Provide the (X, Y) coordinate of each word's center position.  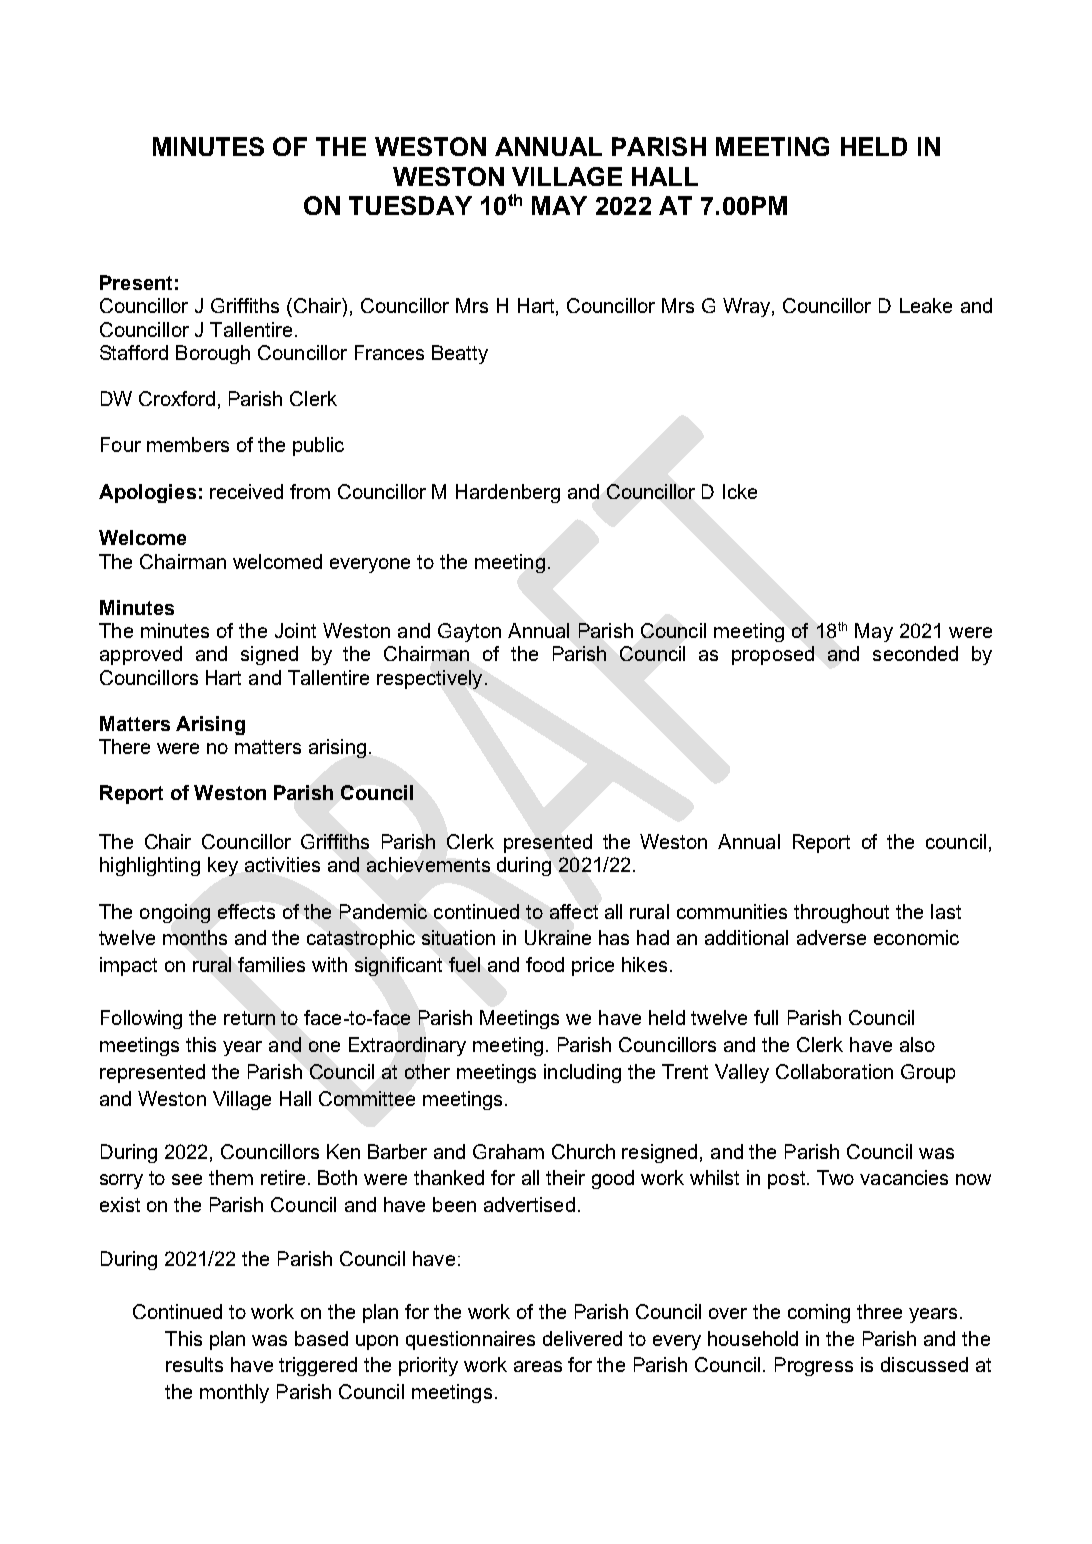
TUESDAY (410, 205)
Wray (746, 307)
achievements (428, 864)
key (223, 866)
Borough (213, 354)
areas (538, 1366)
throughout (841, 913)
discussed (924, 1364)
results (194, 1364)
